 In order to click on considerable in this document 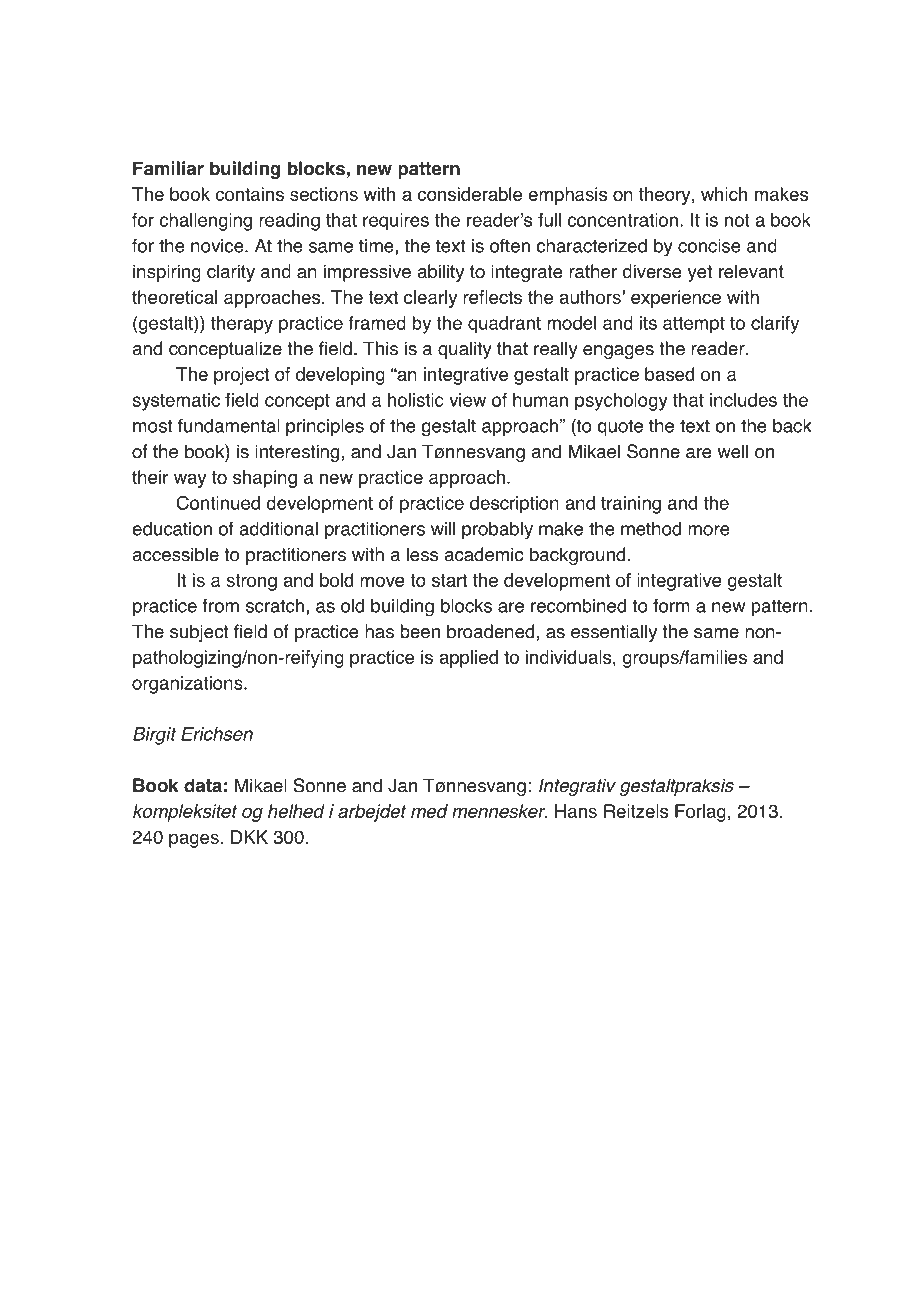, I will do `click(469, 194)`.
